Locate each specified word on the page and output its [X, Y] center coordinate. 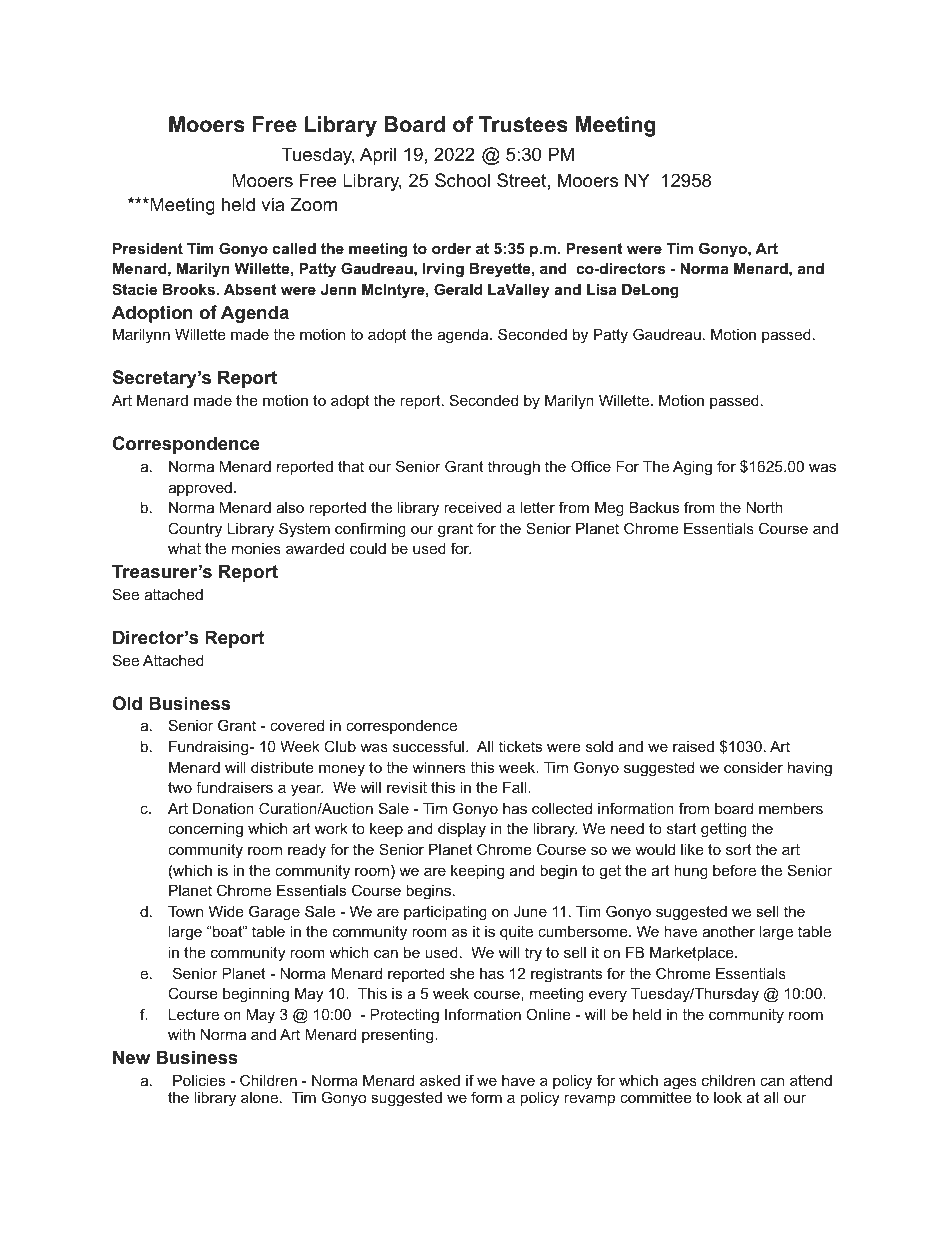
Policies [199, 1080]
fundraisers [234, 787]
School [462, 180]
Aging [692, 468]
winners [439, 767]
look [728, 1097]
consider [753, 767]
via [272, 204]
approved [200, 489]
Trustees [523, 124]
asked [440, 1080]
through [514, 468]
